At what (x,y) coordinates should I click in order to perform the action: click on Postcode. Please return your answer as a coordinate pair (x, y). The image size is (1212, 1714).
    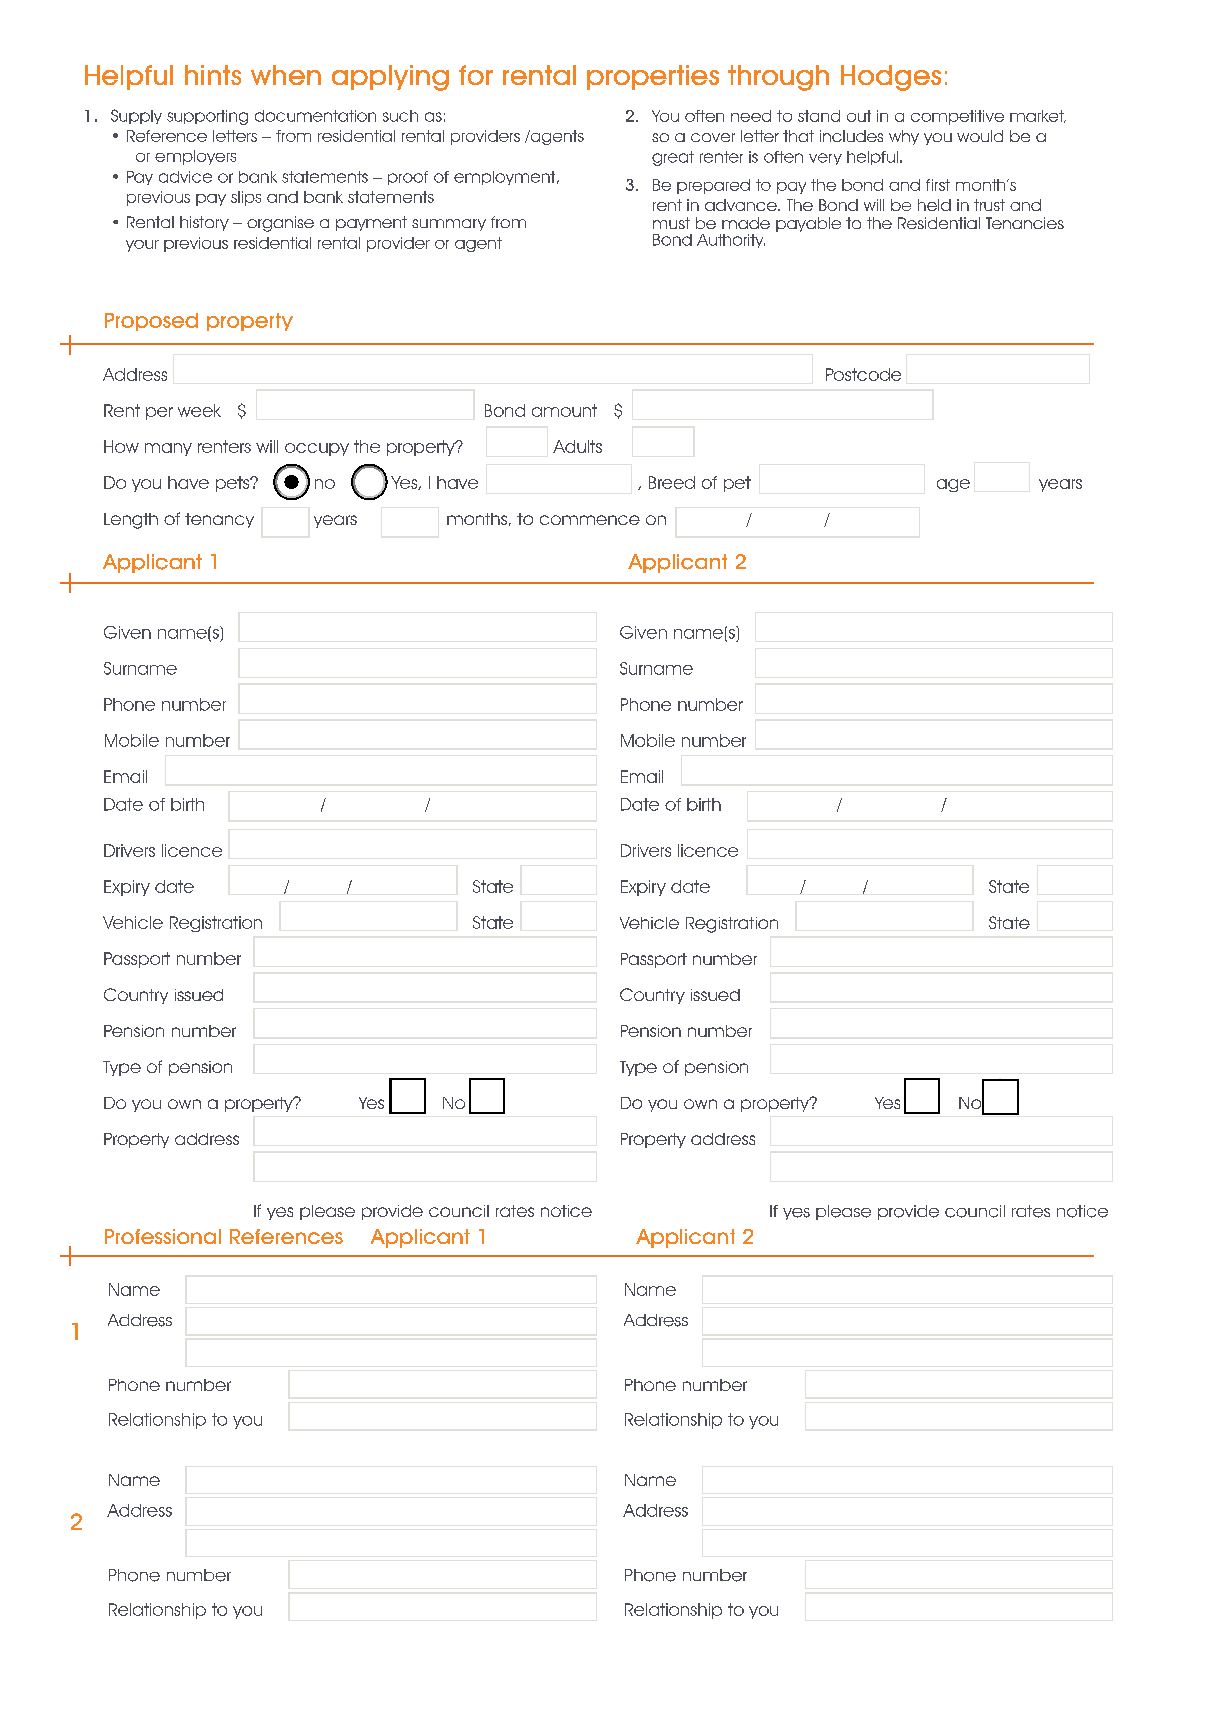
    Looking at the image, I should click on (863, 374).
